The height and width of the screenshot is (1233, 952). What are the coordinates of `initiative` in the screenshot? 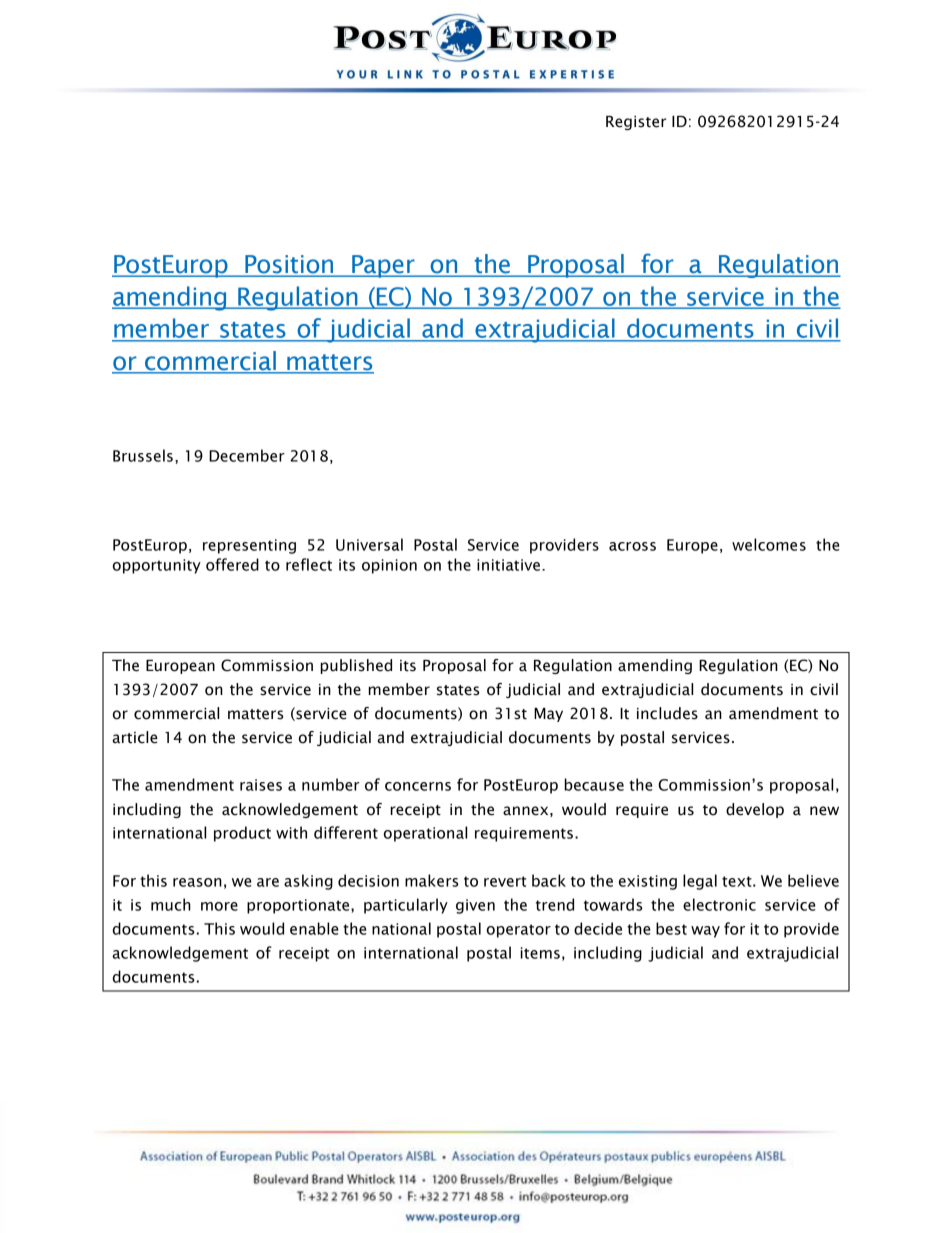 It's located at (508, 565).
